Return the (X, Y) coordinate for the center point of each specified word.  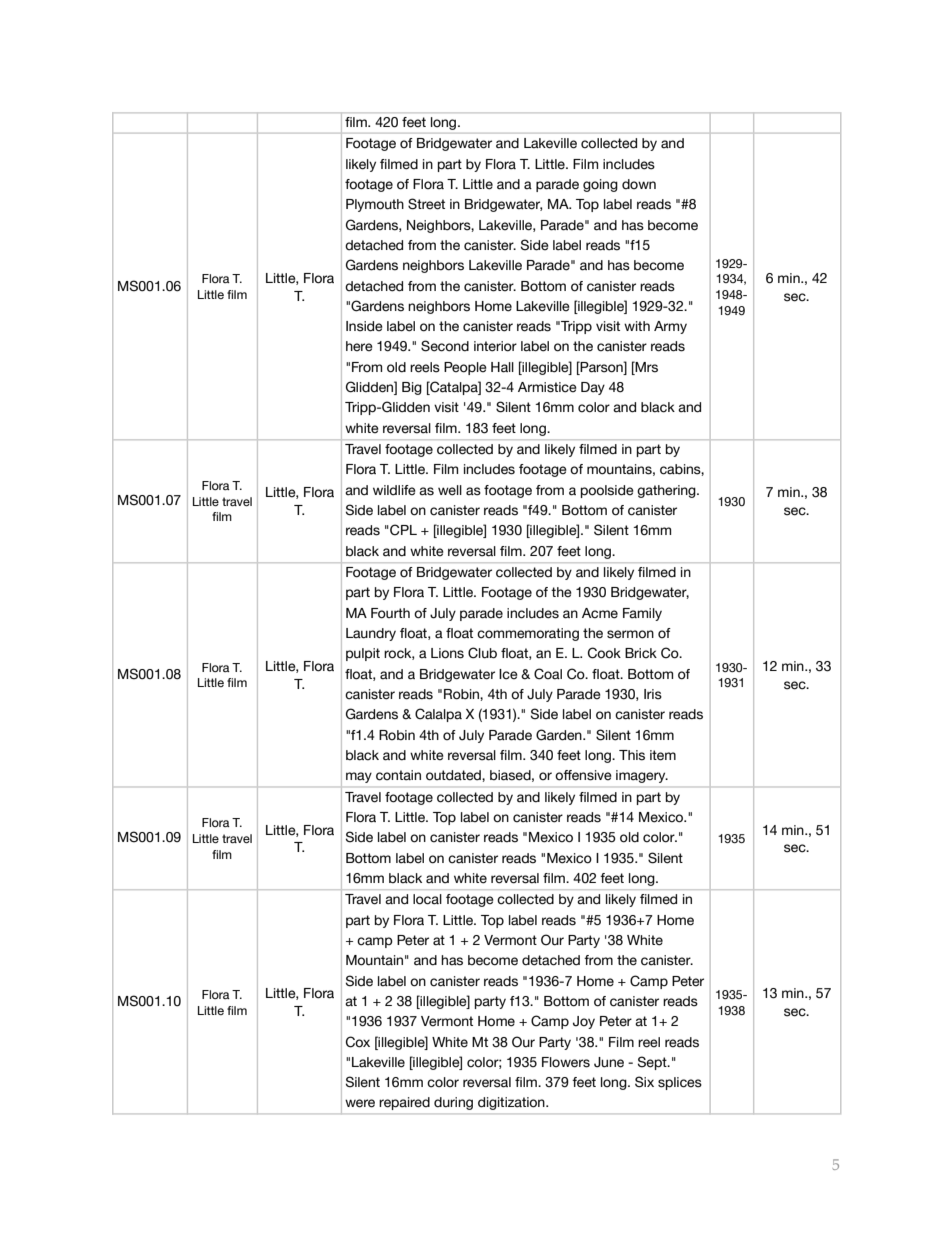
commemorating (528, 634)
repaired (405, 1103)
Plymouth (375, 205)
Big (412, 388)
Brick (641, 653)
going (600, 185)
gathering (667, 491)
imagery (642, 776)
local (427, 899)
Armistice (547, 387)
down (639, 184)
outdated (454, 775)
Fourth (390, 613)
